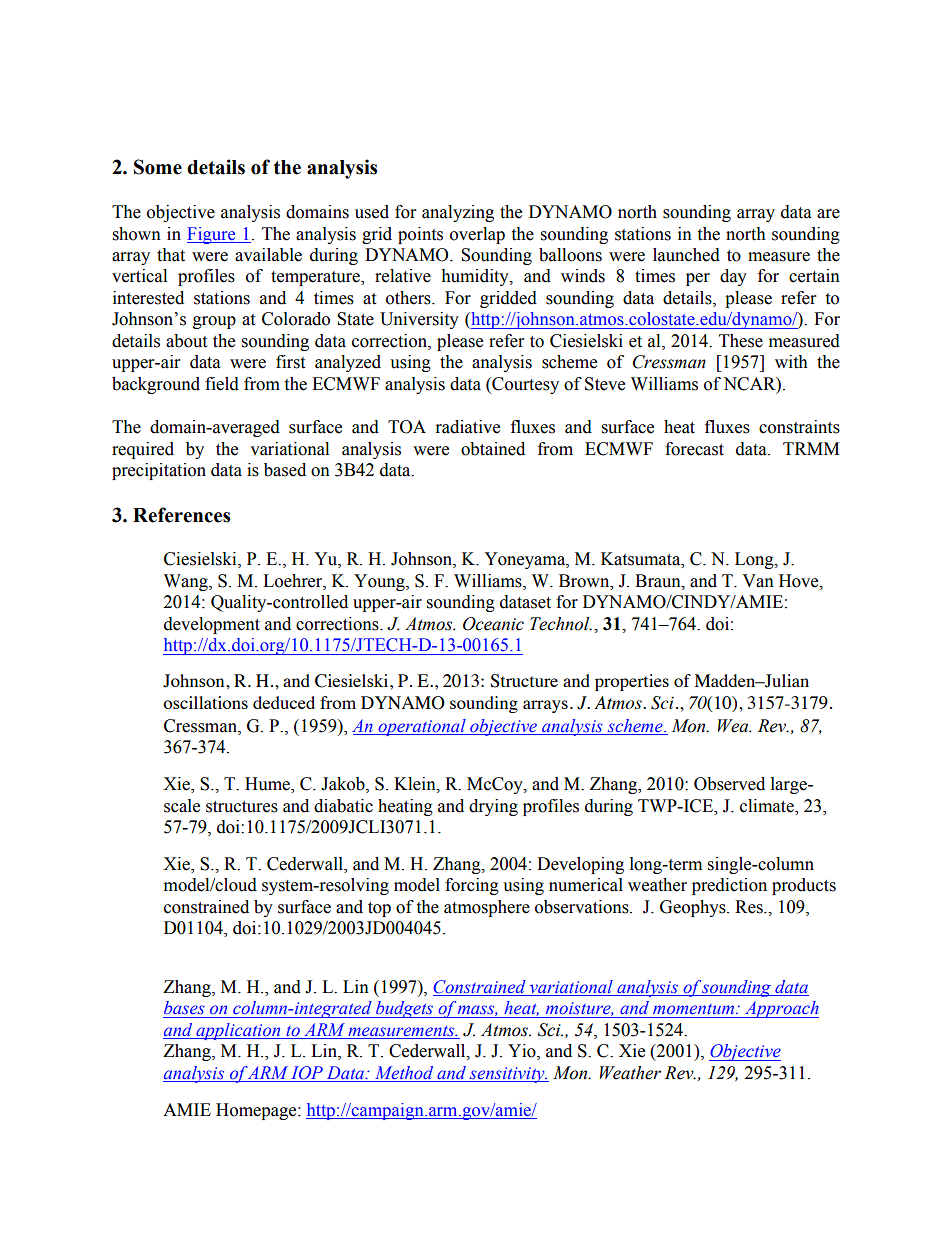  What do you see at coordinates (729, 784) in the document?
I see `Observed` at bounding box center [729, 784].
